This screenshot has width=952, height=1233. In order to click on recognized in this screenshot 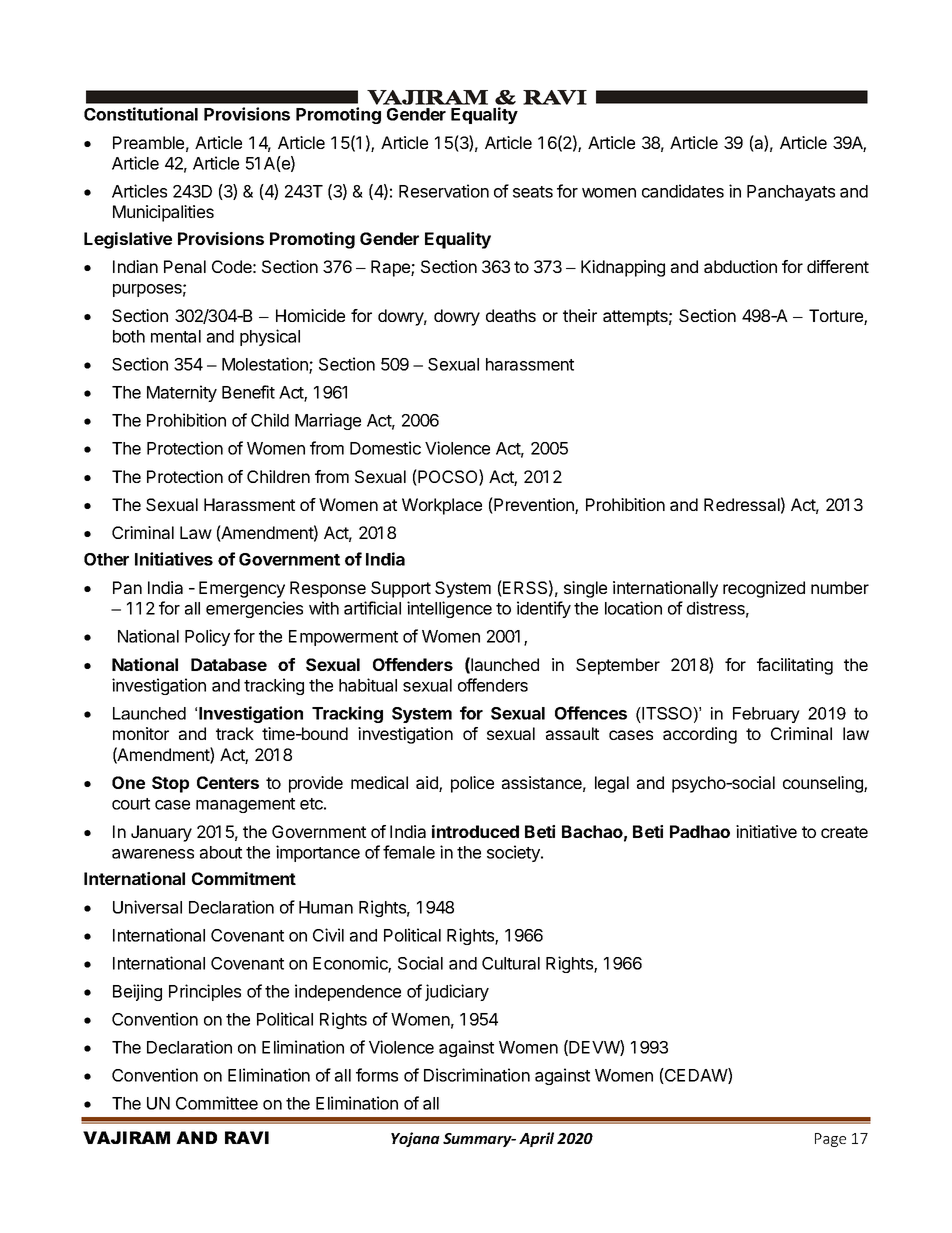, I will do `click(764, 589)`.
